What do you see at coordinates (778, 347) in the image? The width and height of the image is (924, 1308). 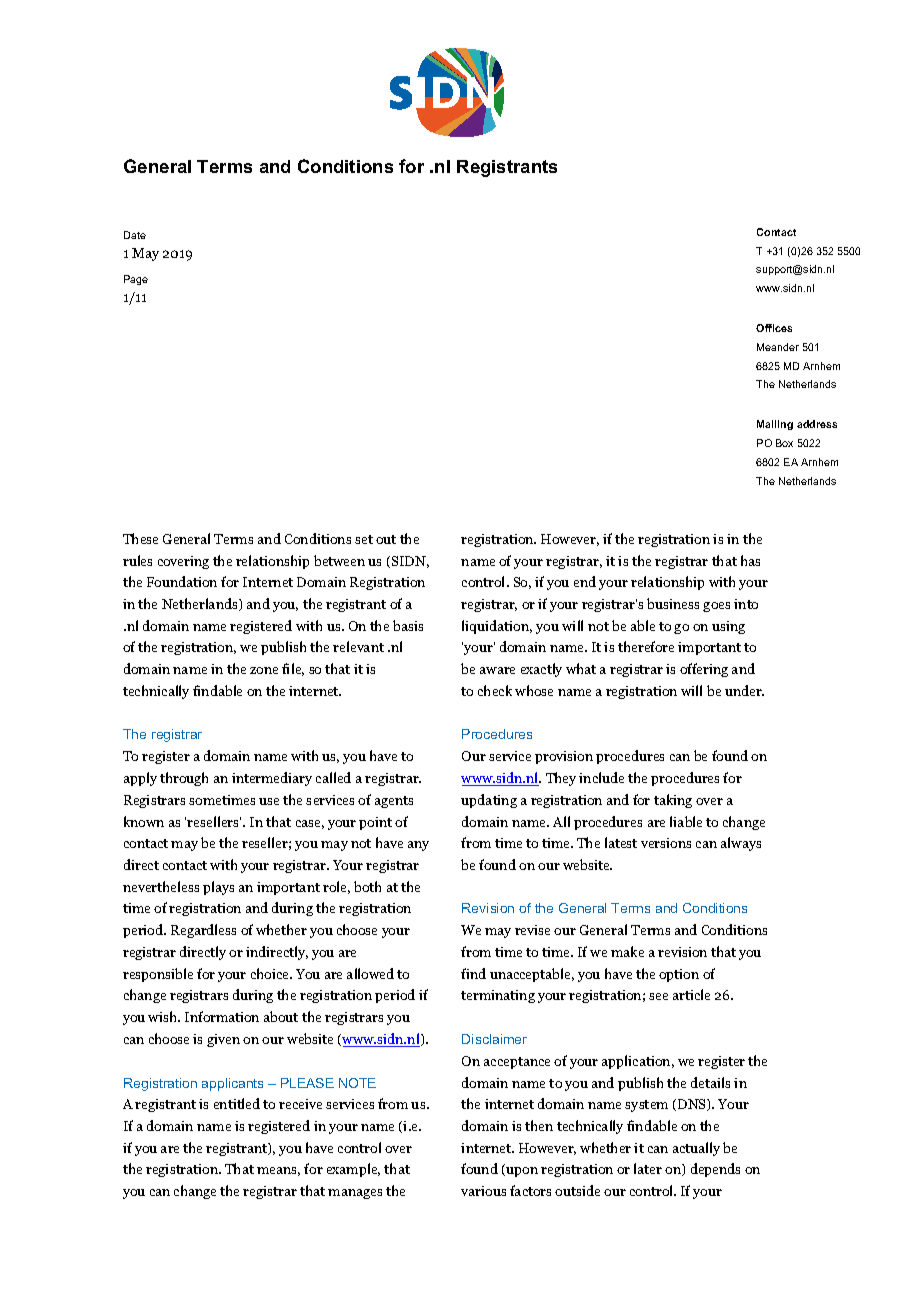 I see `Meander` at bounding box center [778, 347].
